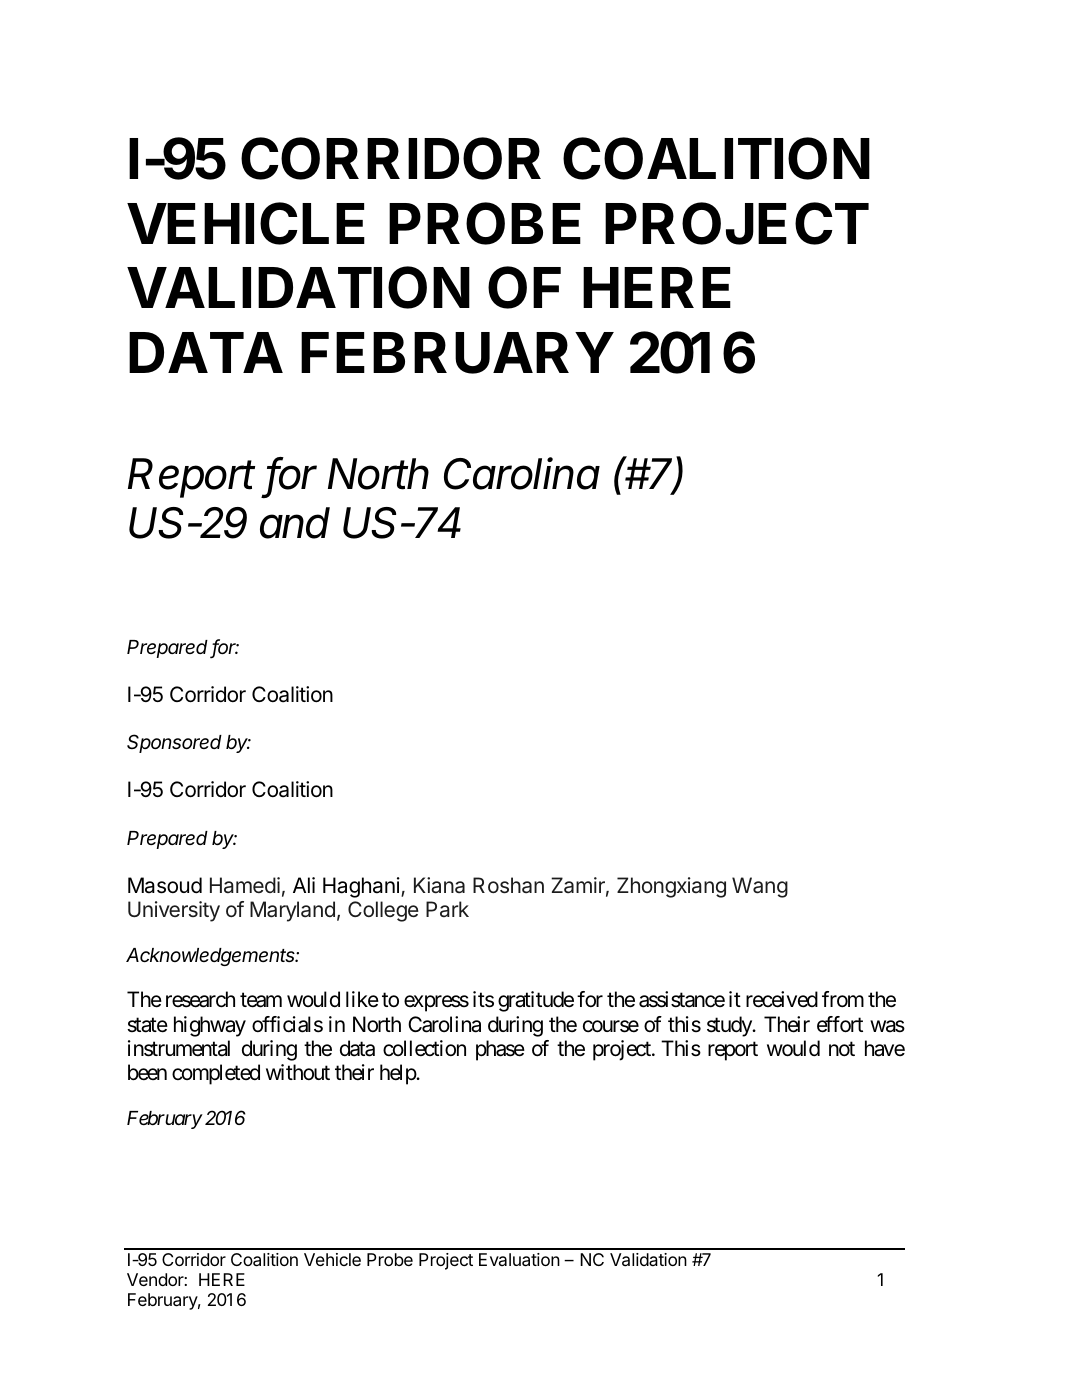 The image size is (1077, 1394). Describe the element at coordinates (508, 885) in the screenshot. I see `Roshan` at that location.
